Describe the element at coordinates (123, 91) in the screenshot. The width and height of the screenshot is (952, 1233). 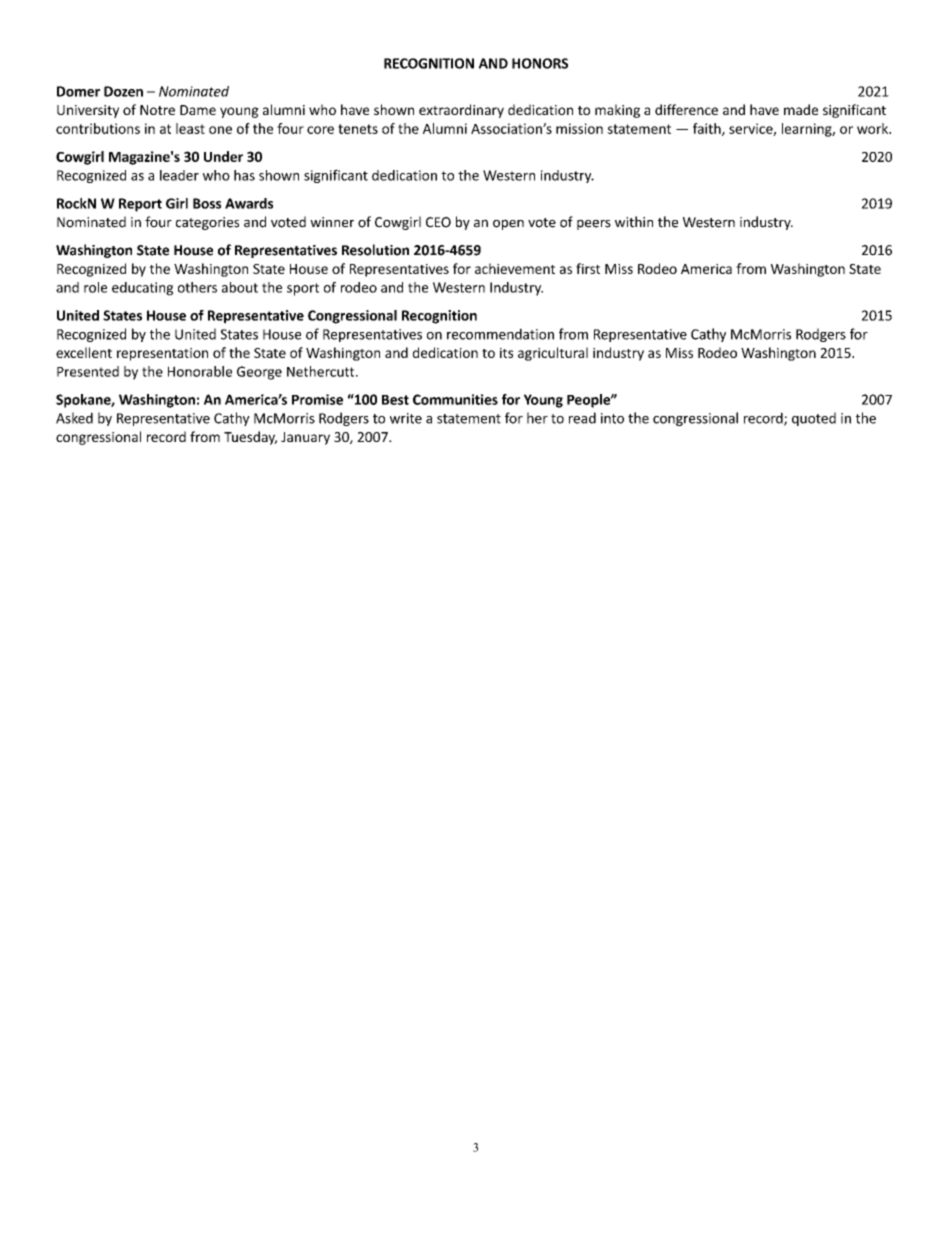
I see `Dozen` at that location.
